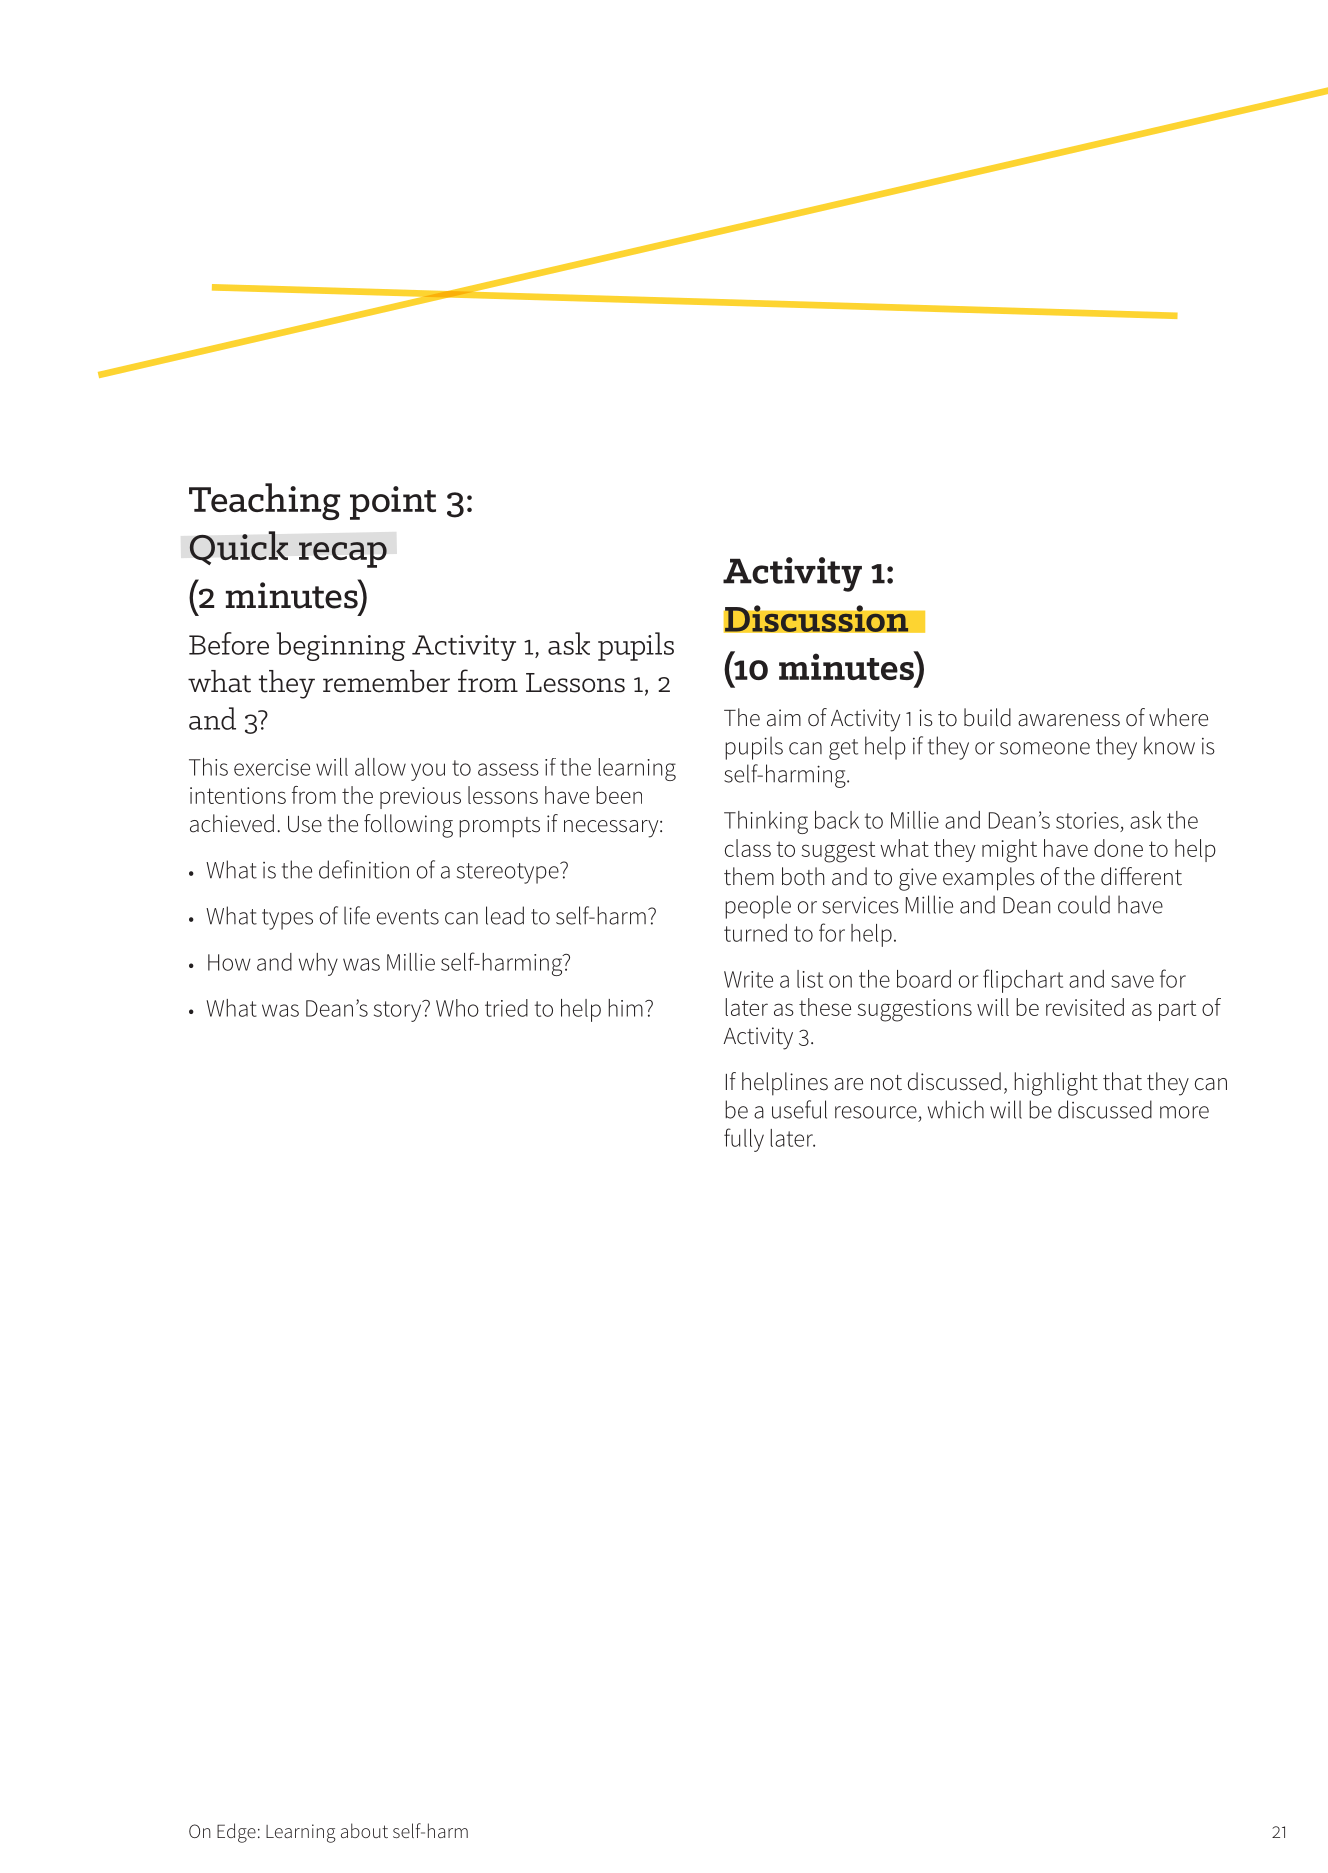 Image resolution: width=1328 pixels, height=1873 pixels. What do you see at coordinates (1069, 720) in the screenshot?
I see `awareness` at bounding box center [1069, 720].
